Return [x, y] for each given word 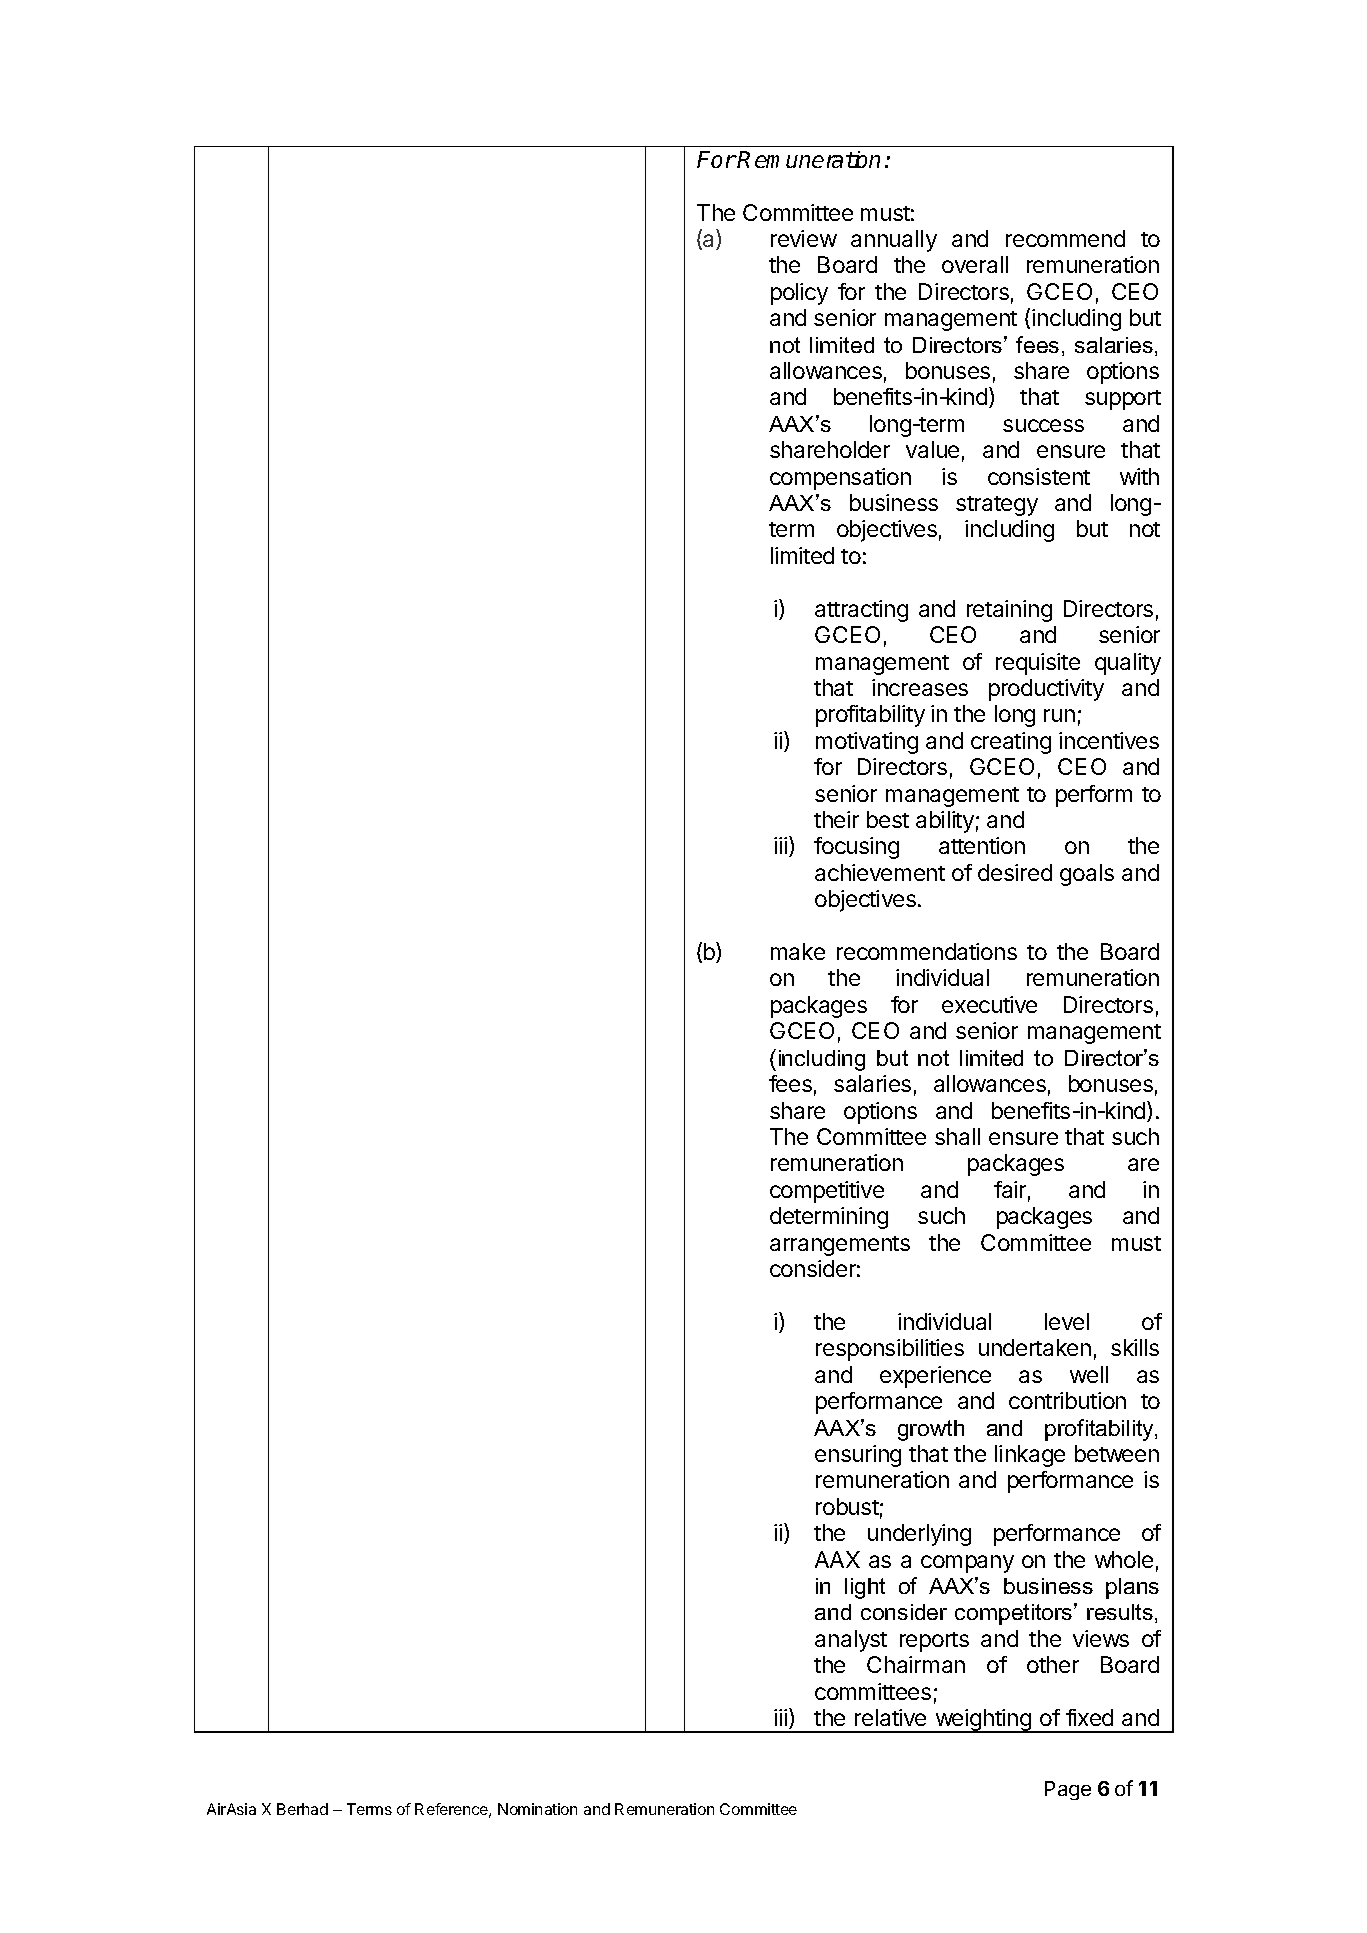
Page [1068, 1790]
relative [890, 1717]
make [798, 951]
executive [989, 1004]
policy [799, 294]
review [804, 238]
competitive [827, 1192]
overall [975, 264]
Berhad [302, 1809]
